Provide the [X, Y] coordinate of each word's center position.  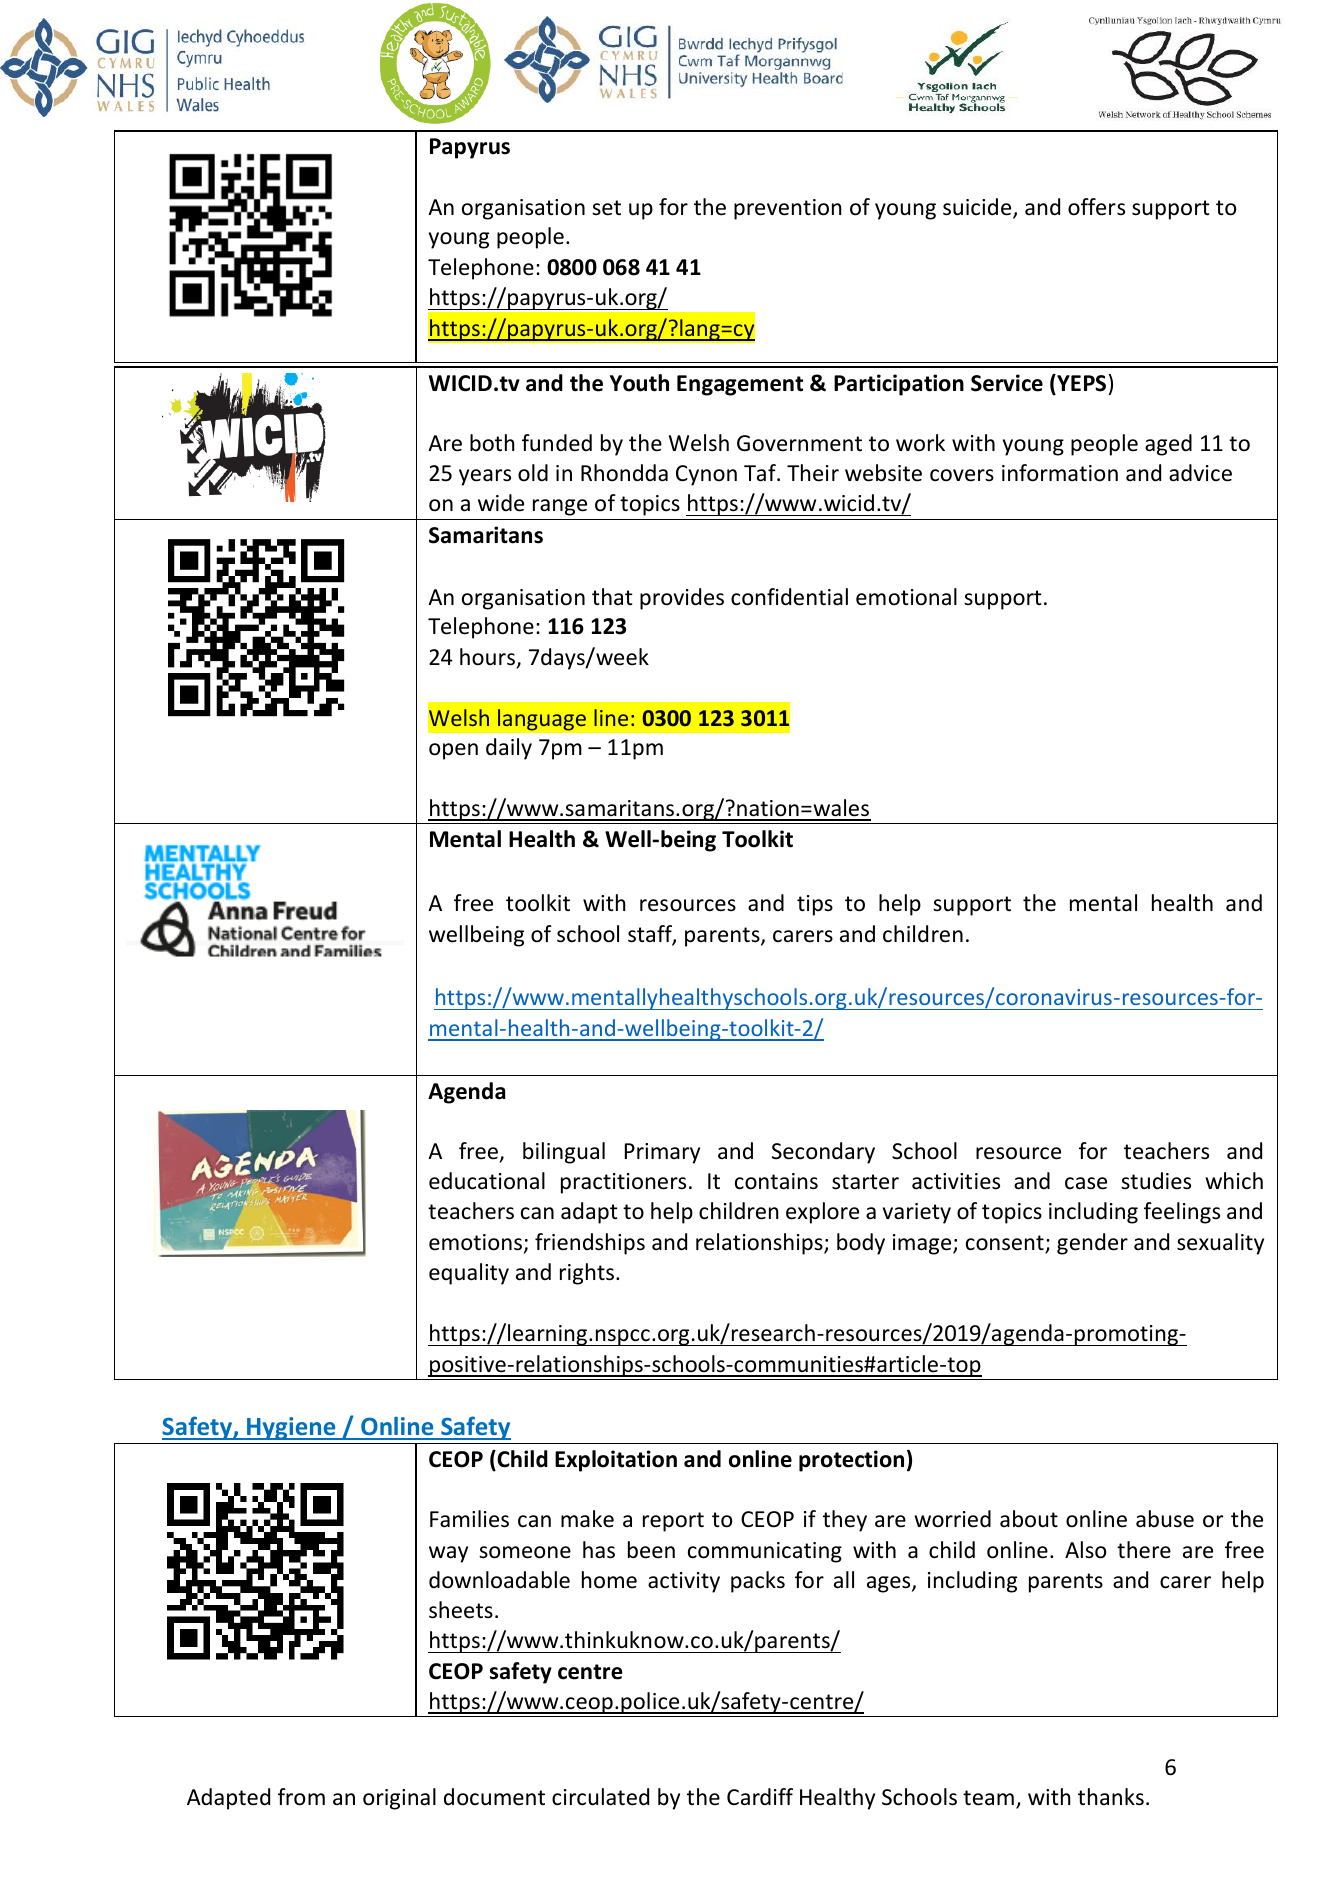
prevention [788, 209]
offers [1096, 207]
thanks [1111, 1797]
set [606, 208]
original [399, 1799]
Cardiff [760, 1797]
